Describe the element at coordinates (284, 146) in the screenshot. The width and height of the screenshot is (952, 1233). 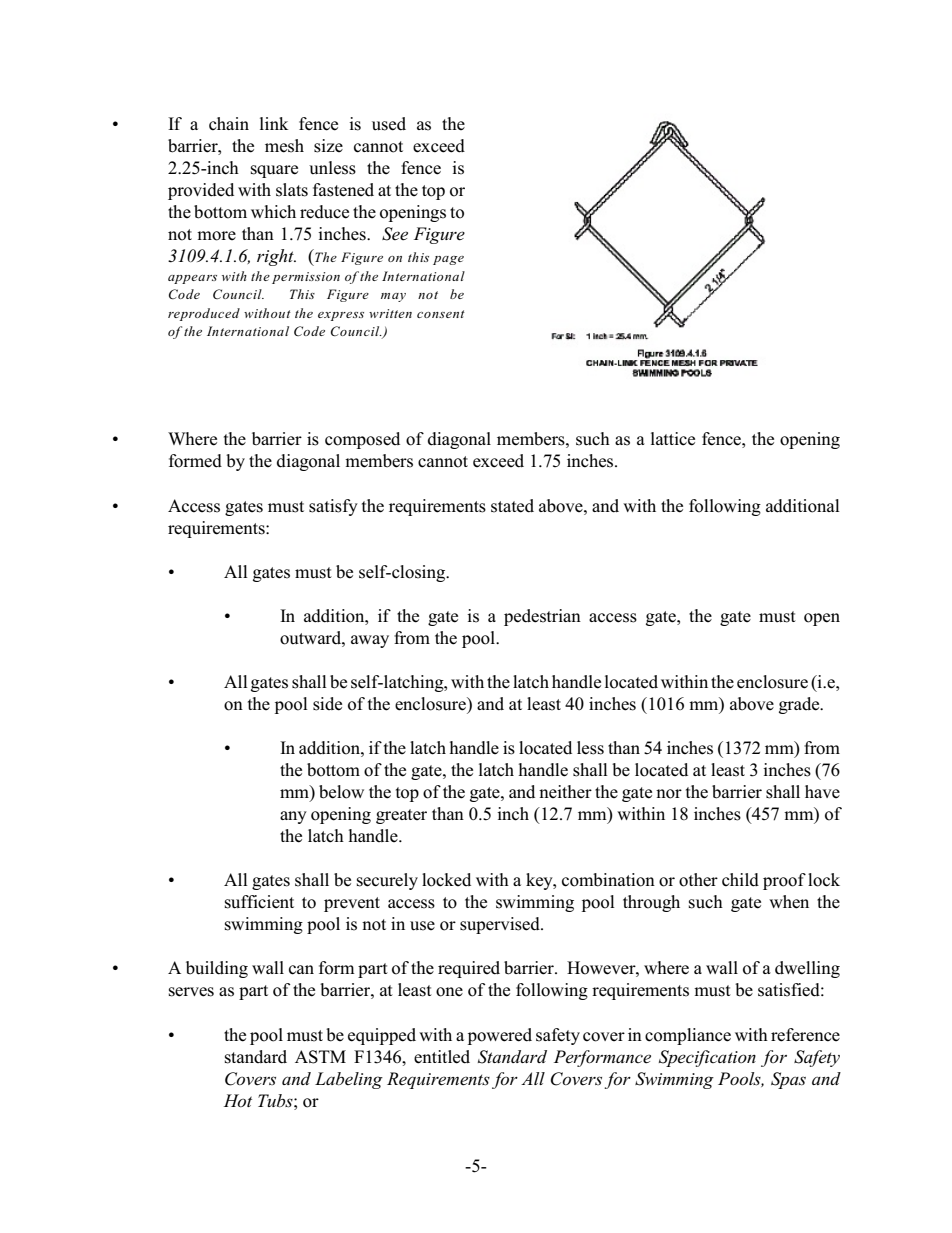
I see `mesh` at that location.
